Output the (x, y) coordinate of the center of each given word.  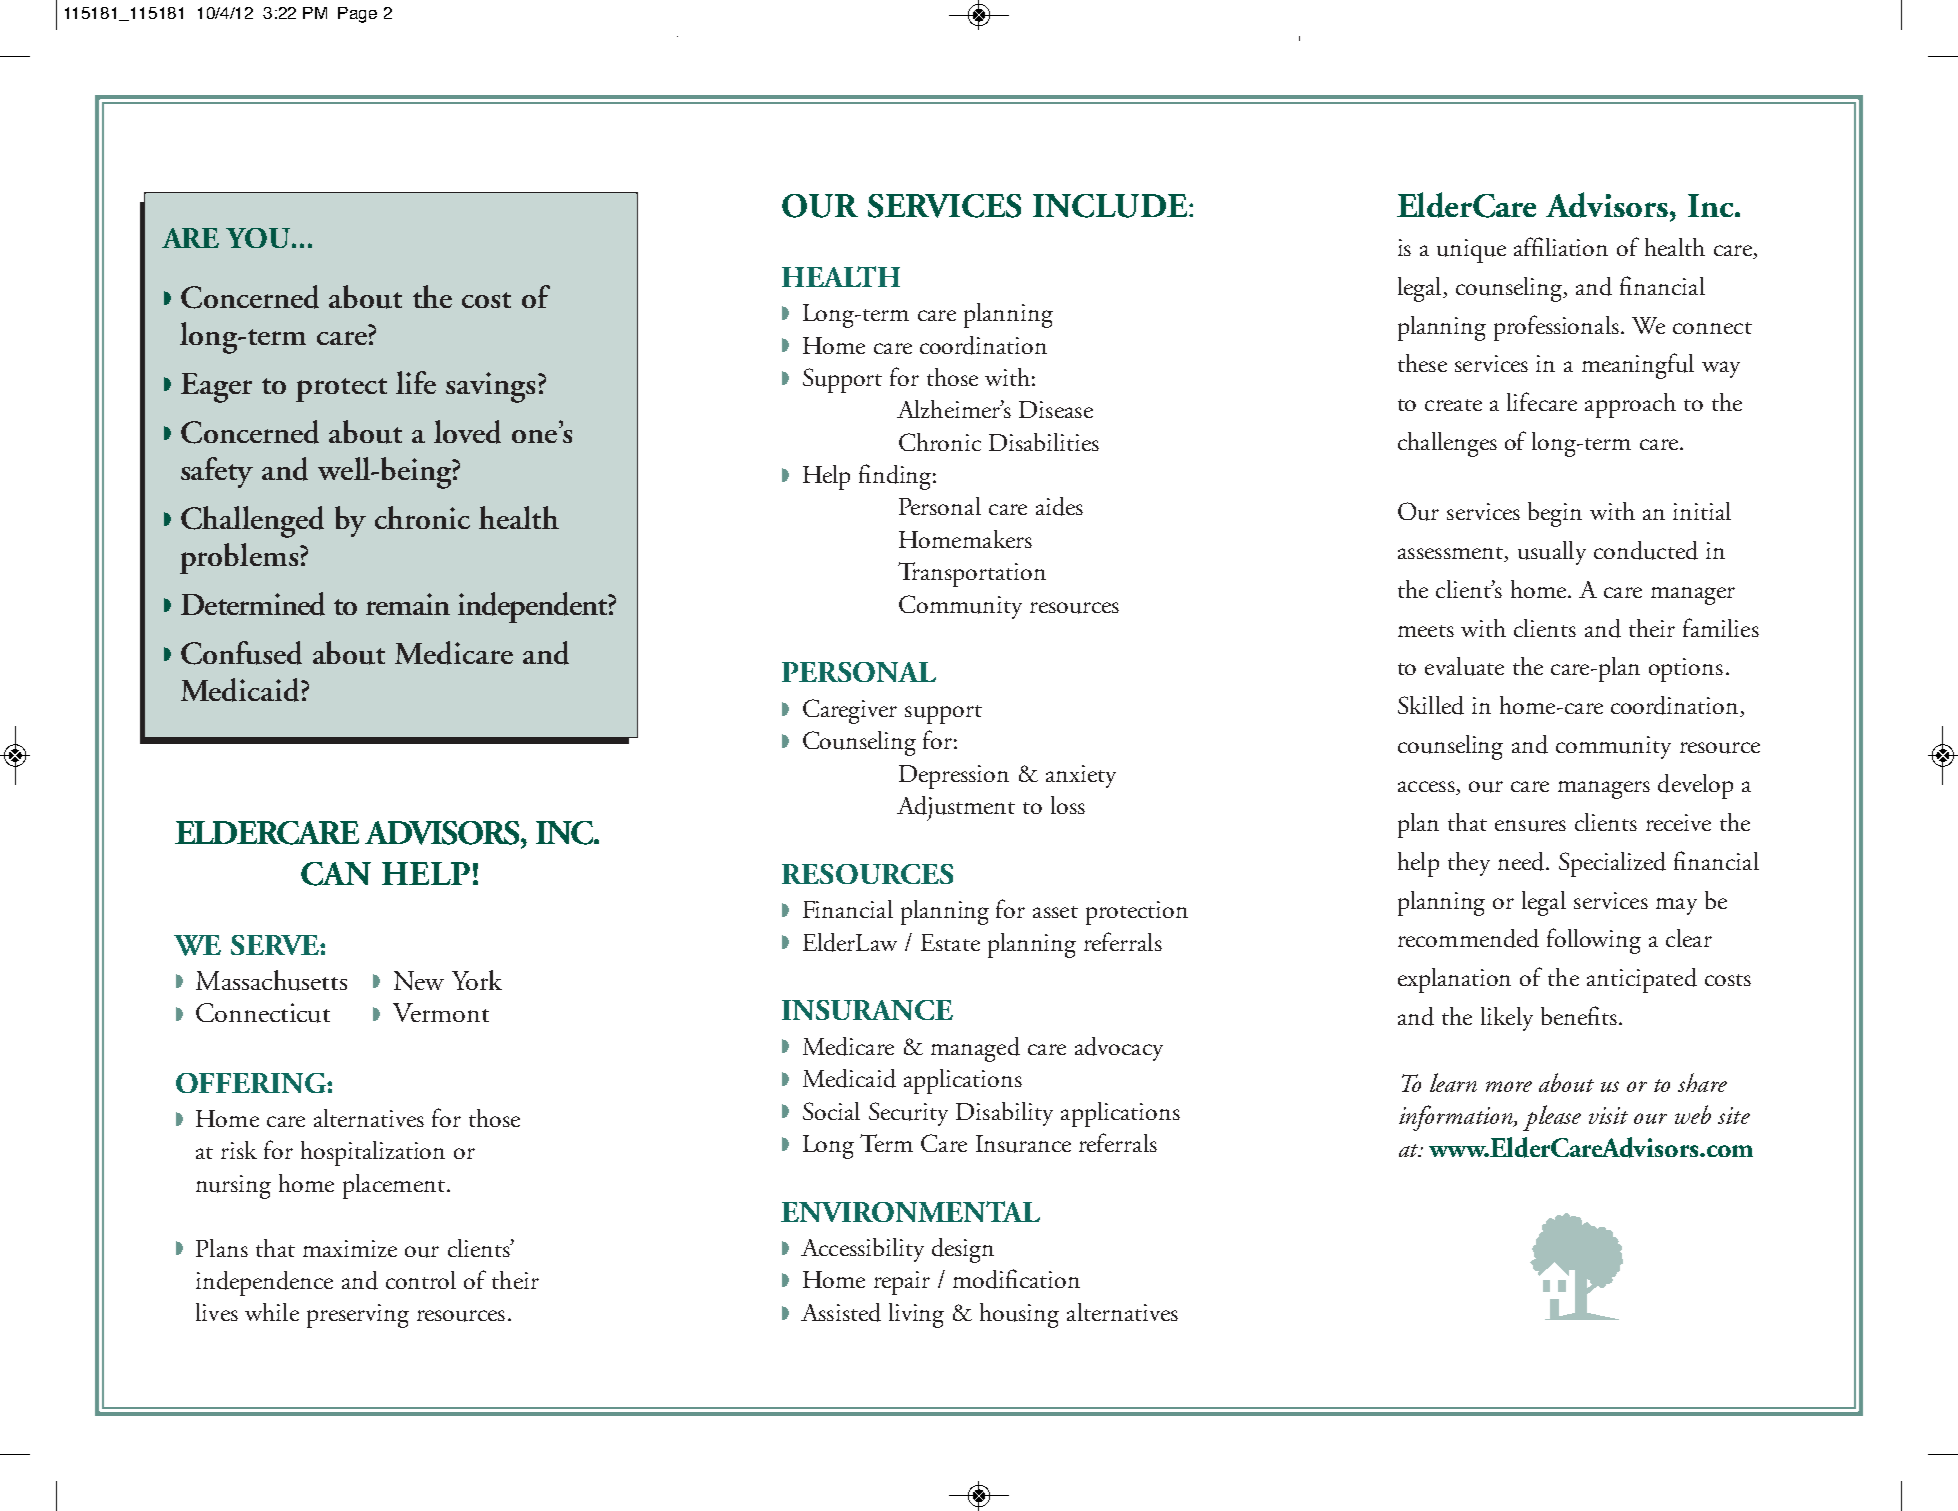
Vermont (441, 1012)
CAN (336, 874)
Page (357, 15)
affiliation (1561, 246)
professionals (1556, 328)
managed (975, 1049)
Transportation (972, 574)
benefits (1579, 1015)
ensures (1530, 826)
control (421, 1280)
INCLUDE (1111, 206)
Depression (954, 777)
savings (490, 387)
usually (1552, 553)
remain (408, 604)
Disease (1056, 409)
